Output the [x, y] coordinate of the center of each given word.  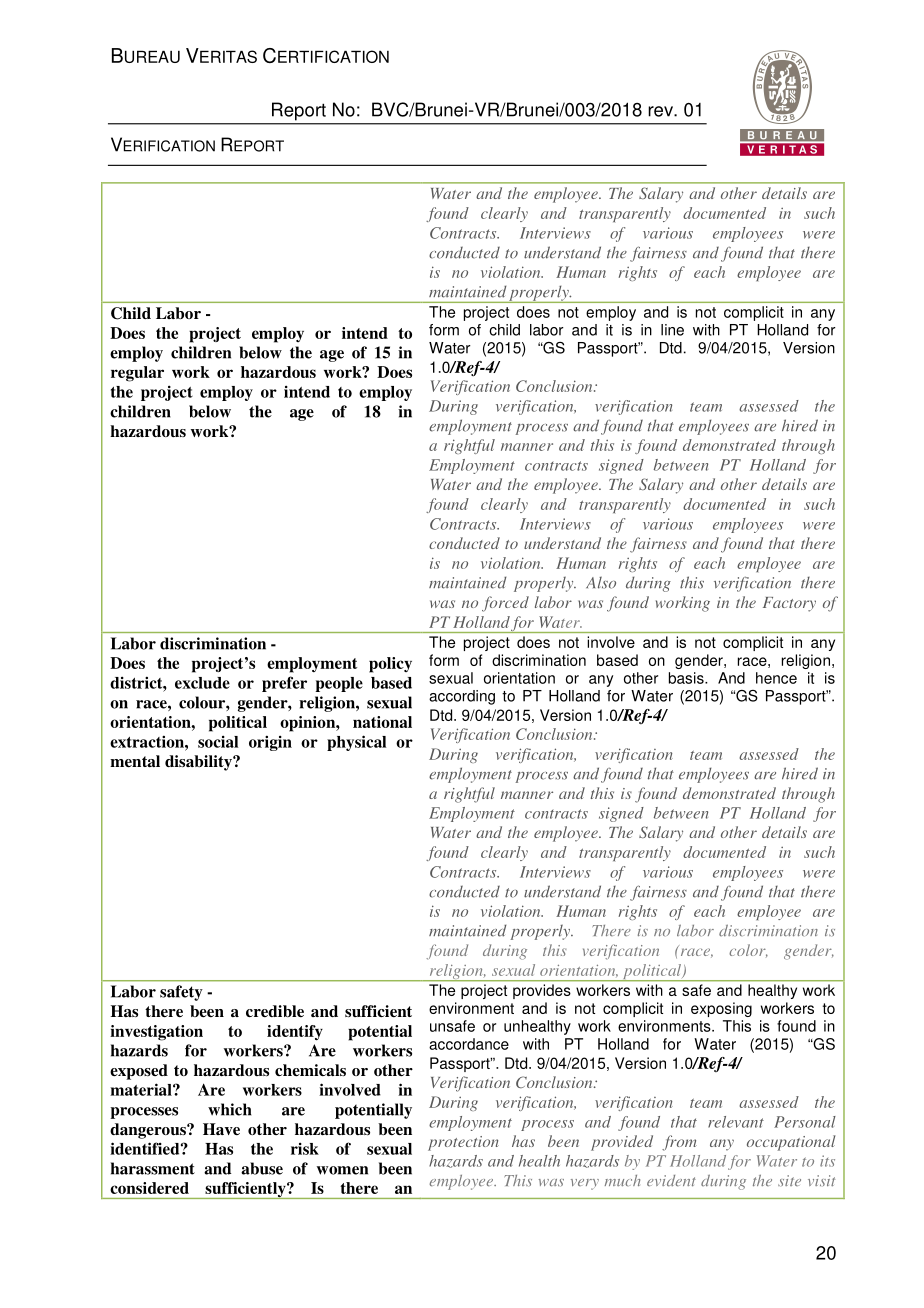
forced [505, 604]
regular [137, 374]
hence [776, 678]
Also [601, 582]
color [748, 950]
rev [661, 111]
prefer [284, 684]
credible [275, 1011]
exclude [202, 683]
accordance [469, 1044]
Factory [789, 604]
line [672, 330]
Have [221, 1129]
